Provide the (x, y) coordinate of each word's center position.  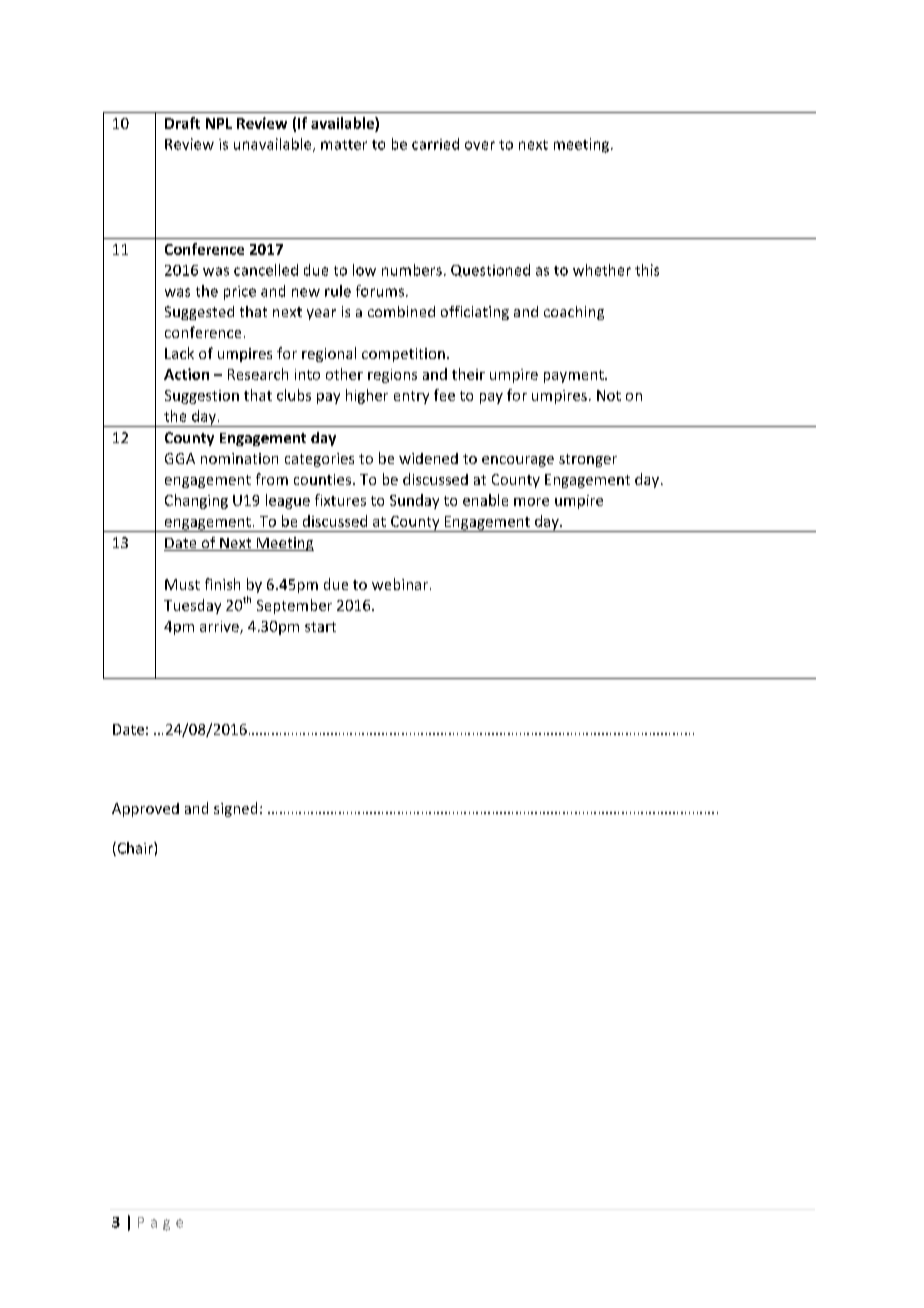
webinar (400, 584)
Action (186, 374)
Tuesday (192, 606)
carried (435, 144)
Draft (182, 123)
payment (575, 376)
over (480, 145)
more (531, 502)
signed (235, 809)
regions (392, 376)
